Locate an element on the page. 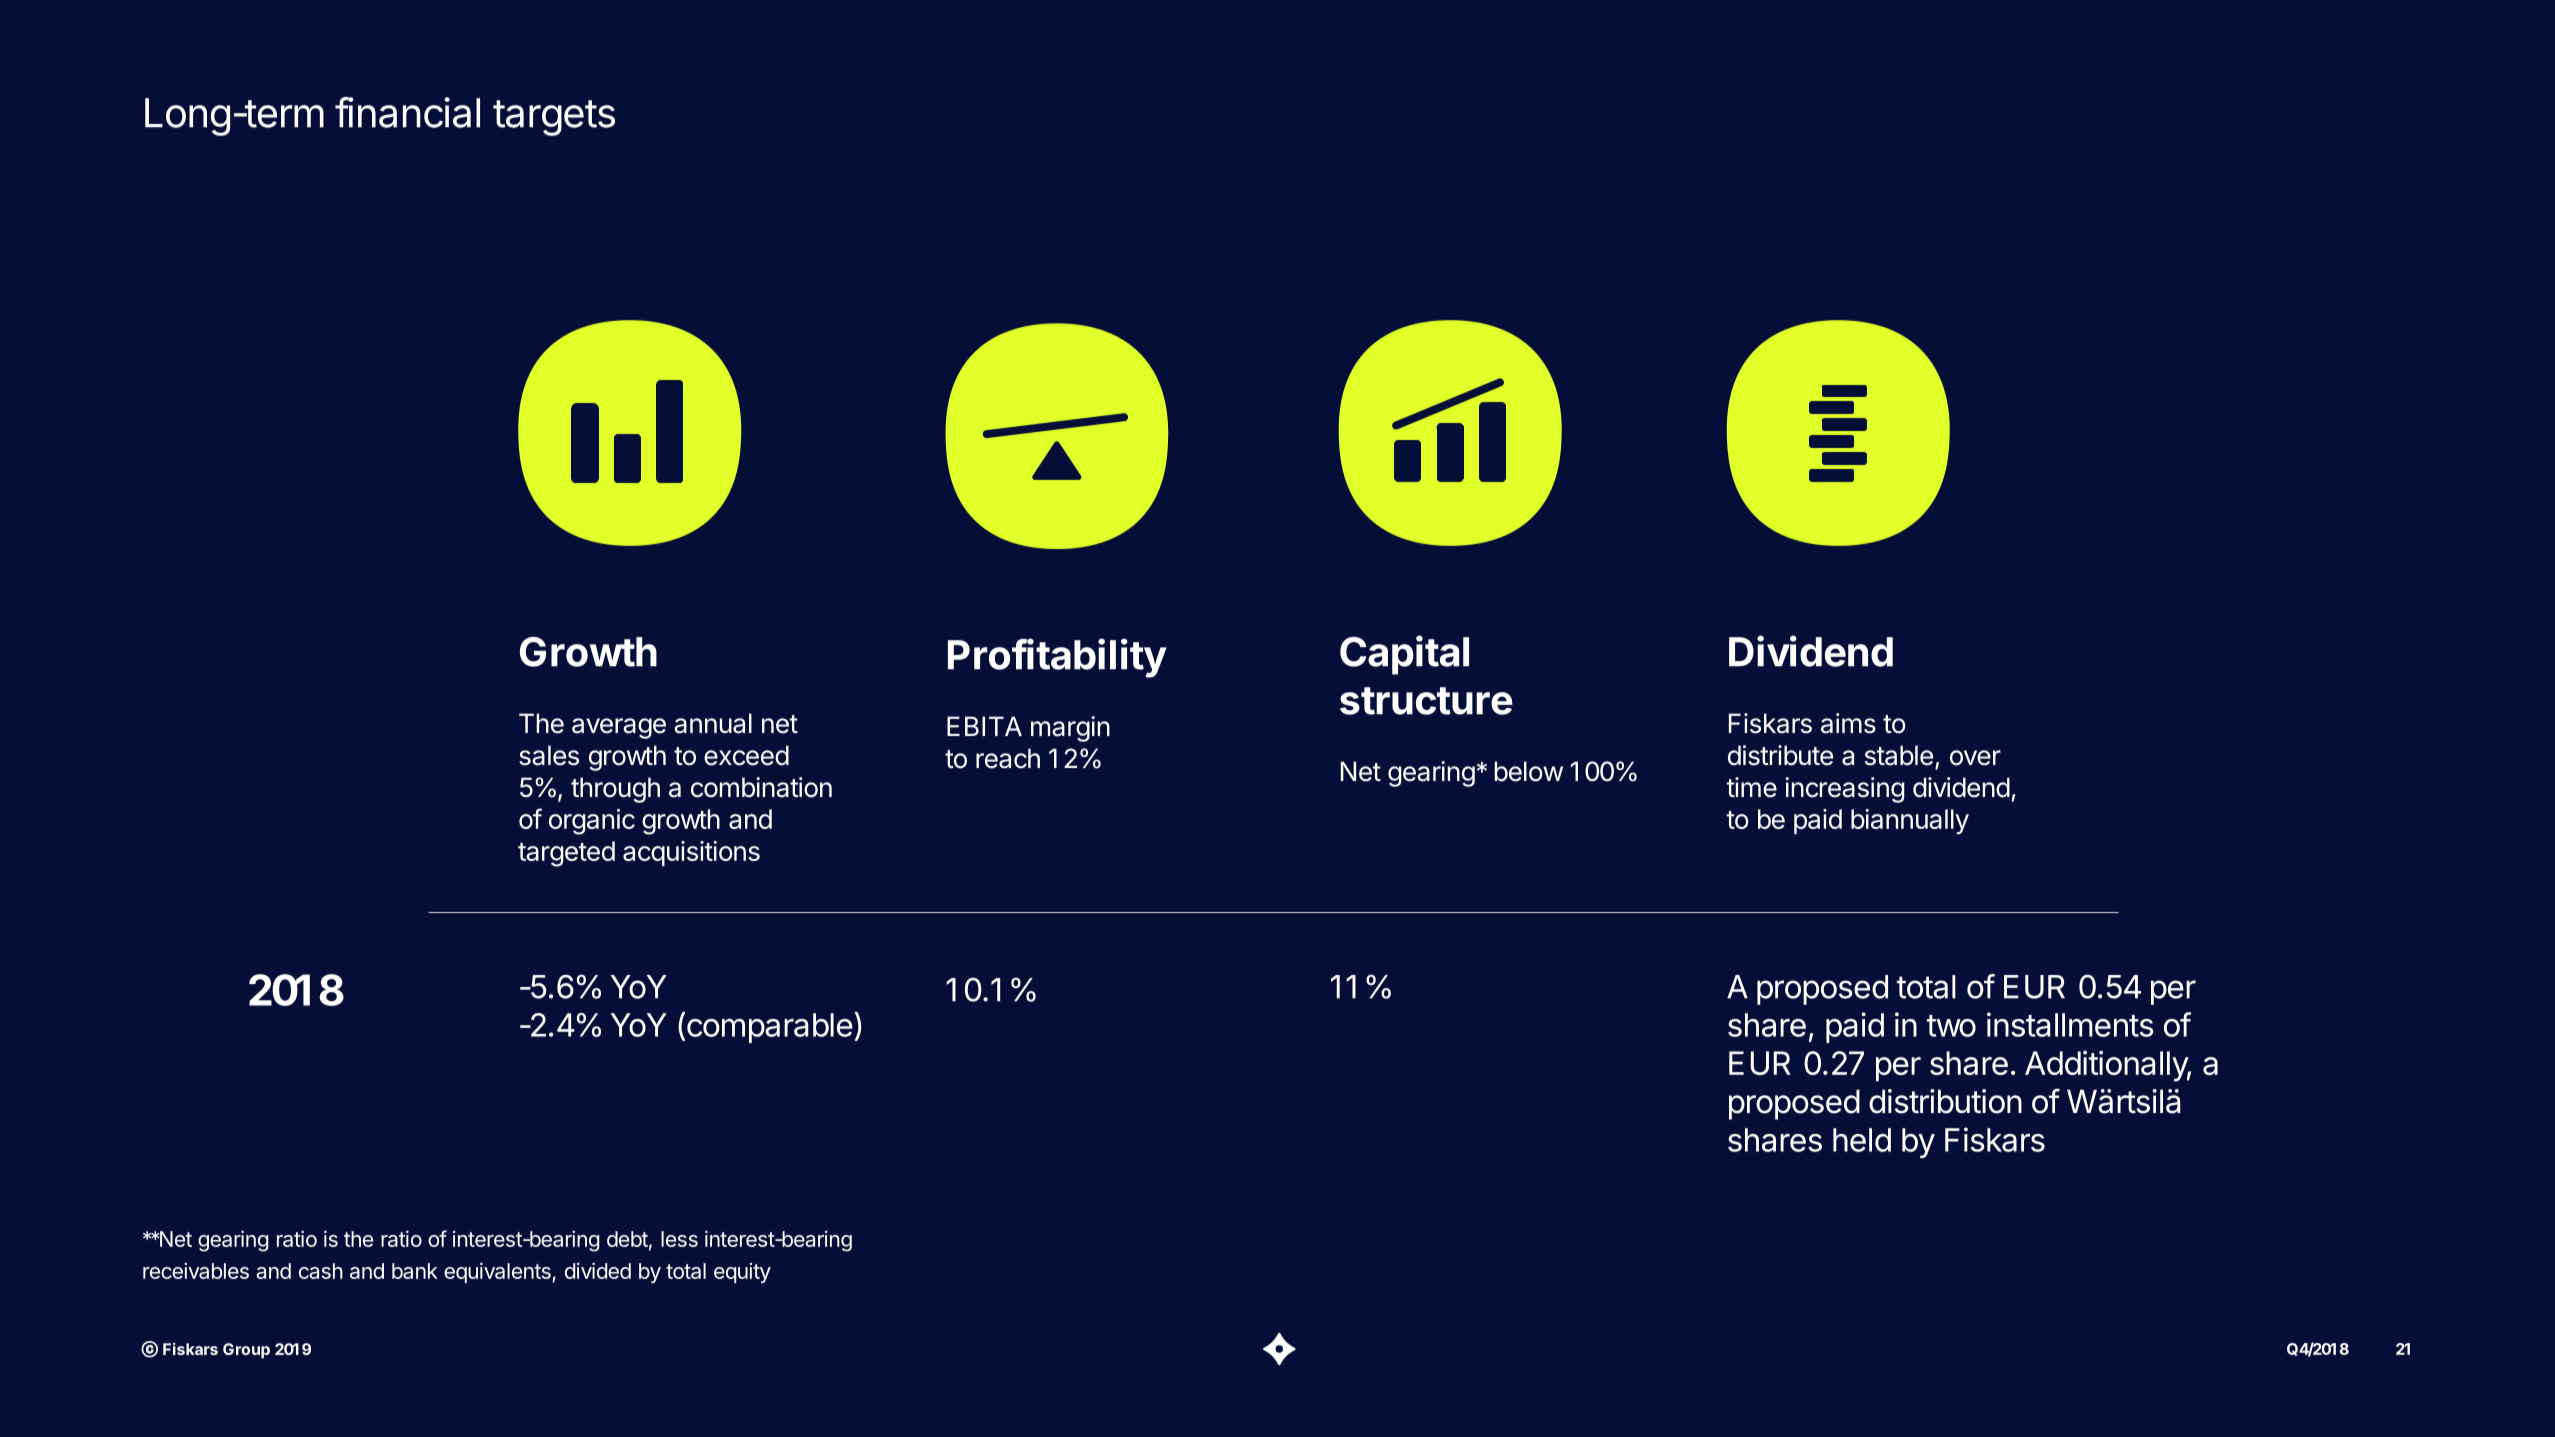 Image resolution: width=2555 pixels, height=1437 pixels. Capital is located at coordinates (1404, 655).
